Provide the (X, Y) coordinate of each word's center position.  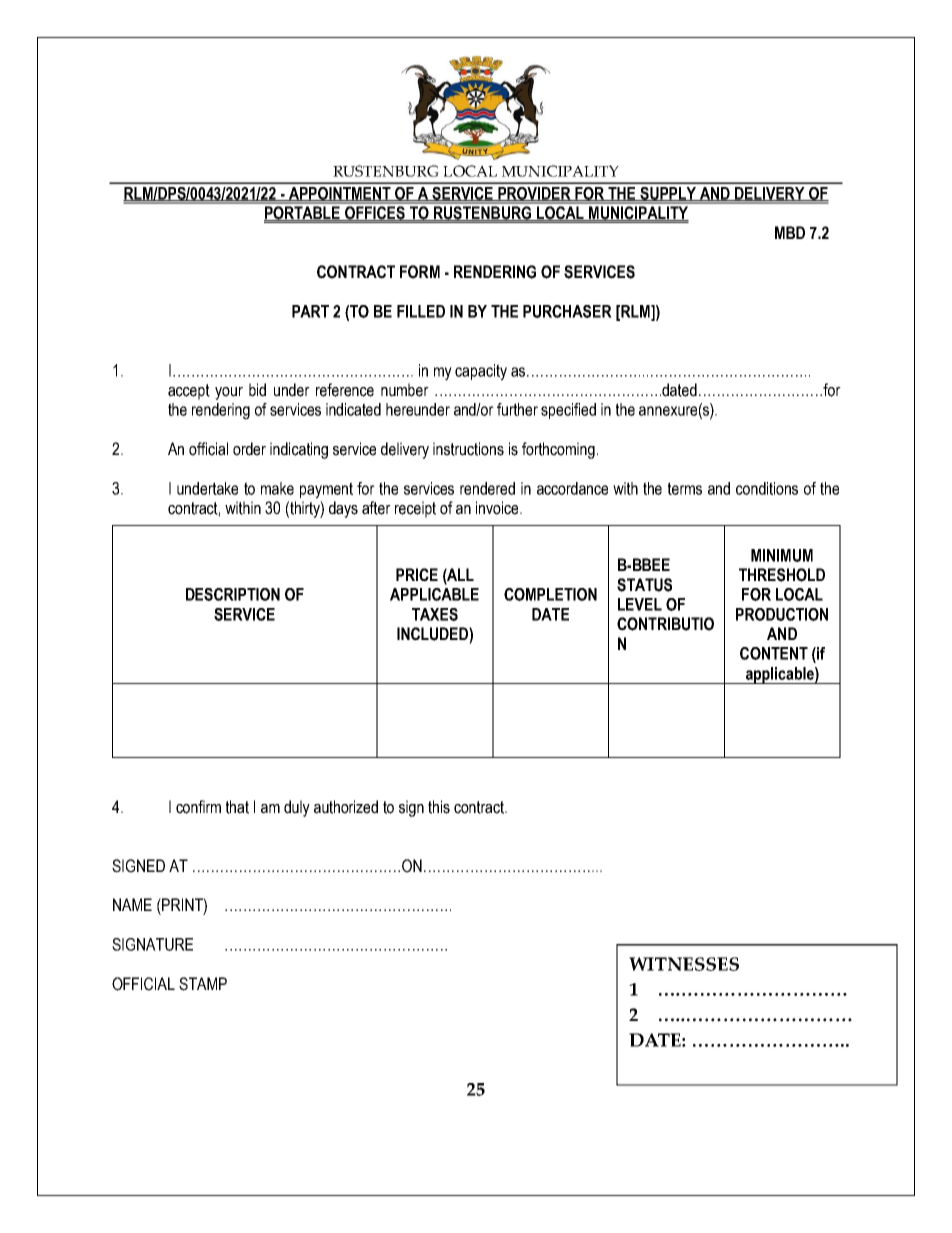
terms (685, 488)
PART (310, 311)
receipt (415, 509)
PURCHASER (567, 311)
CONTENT (774, 653)
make (277, 488)
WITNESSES (684, 964)
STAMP (203, 984)
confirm (198, 807)
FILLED (421, 311)
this (439, 807)
